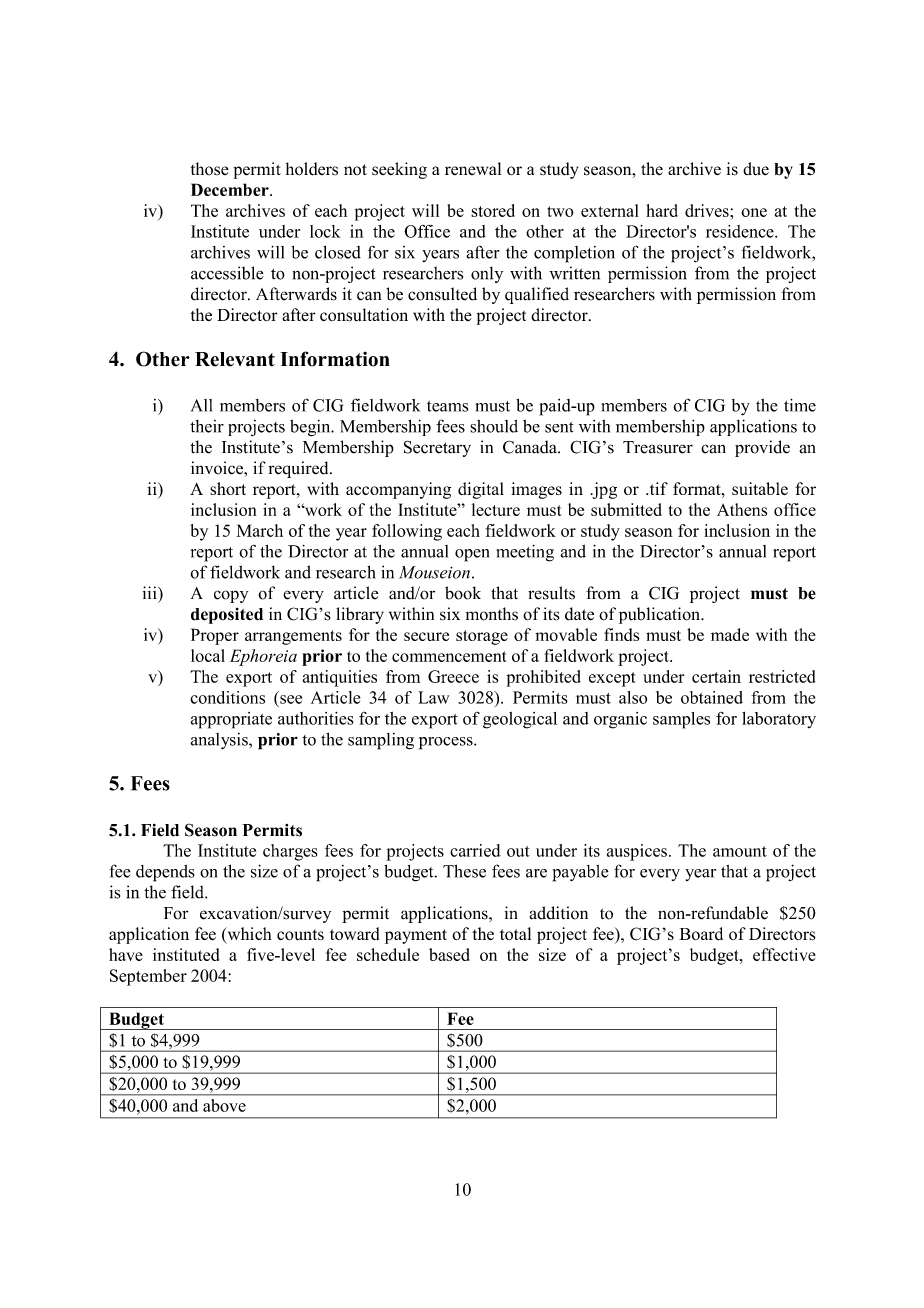  I want to click on effective, so click(784, 954).
